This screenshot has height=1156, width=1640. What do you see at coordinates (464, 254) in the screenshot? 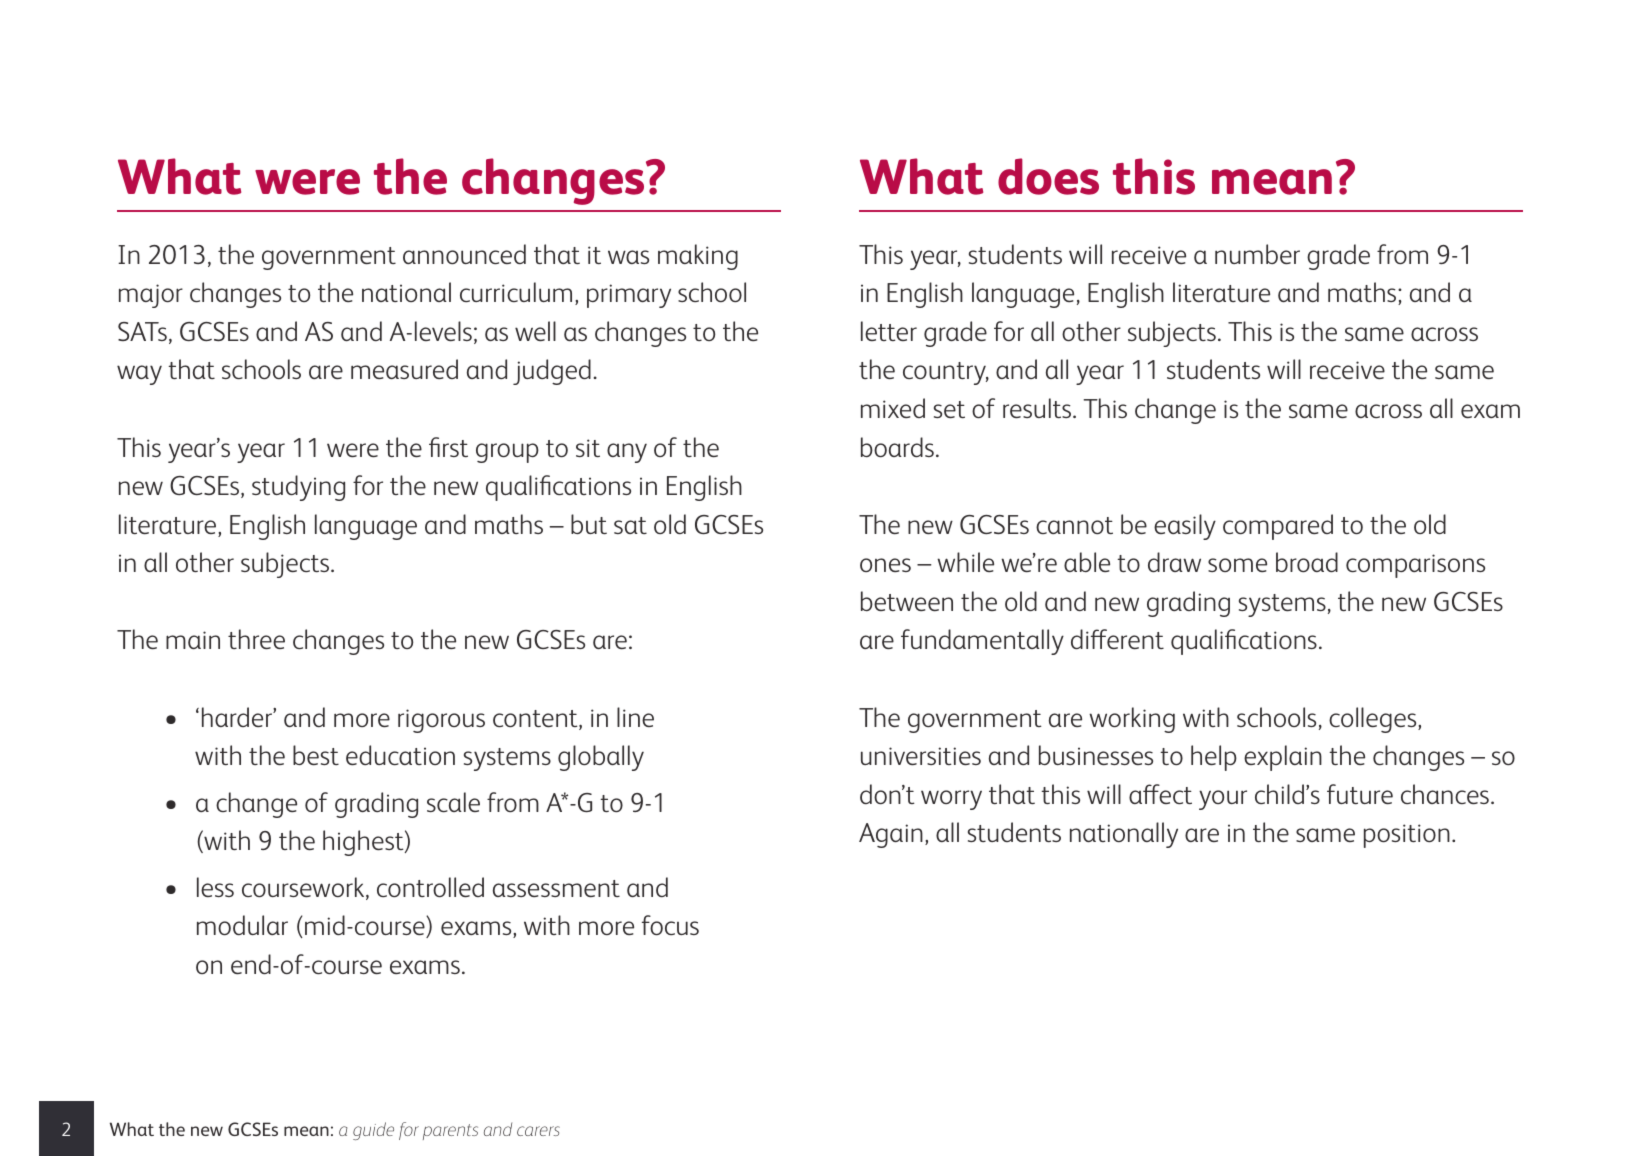
I see `announced` at bounding box center [464, 254].
